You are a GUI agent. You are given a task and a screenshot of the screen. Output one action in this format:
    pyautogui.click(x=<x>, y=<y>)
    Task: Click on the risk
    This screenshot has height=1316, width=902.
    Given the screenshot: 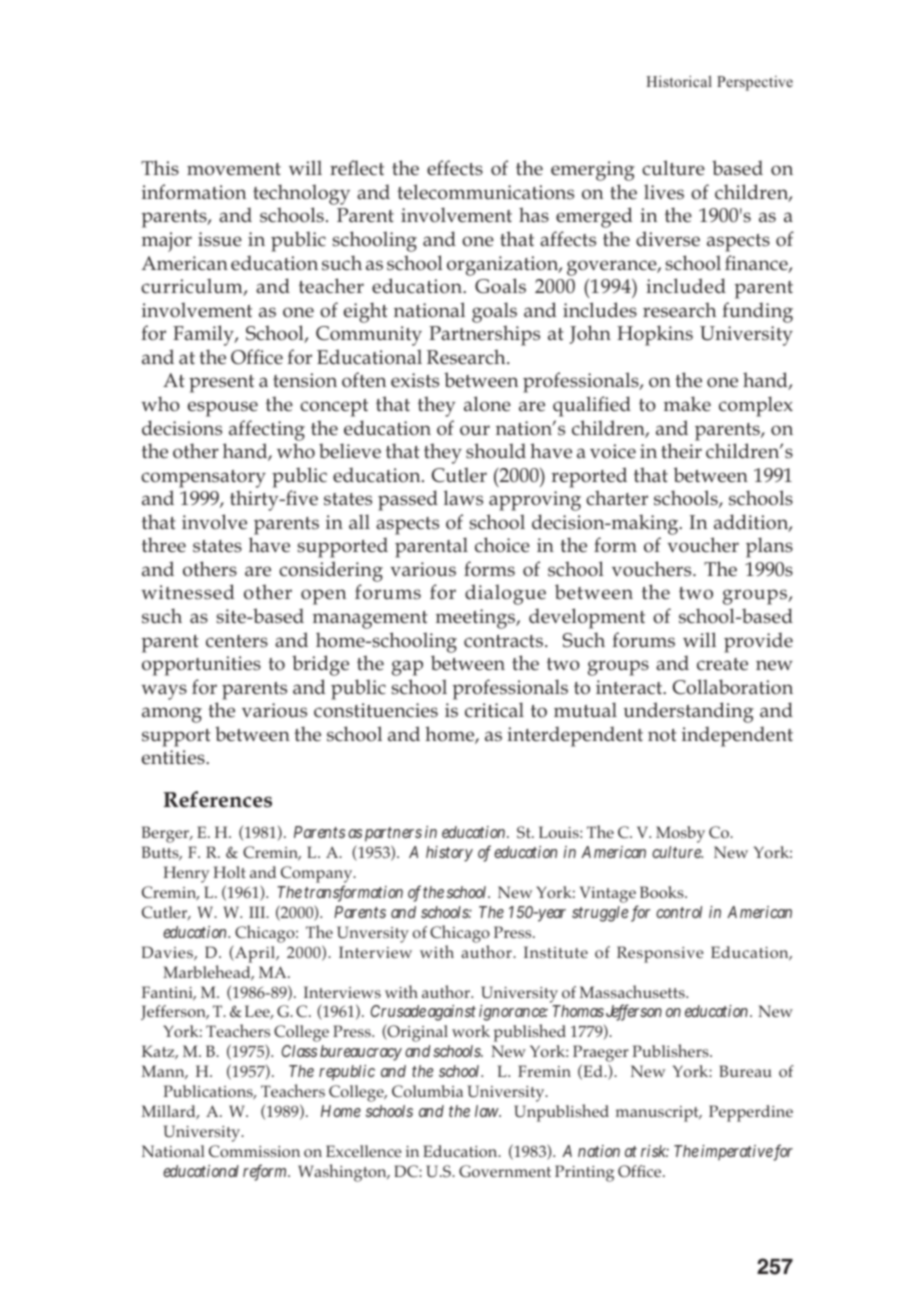 What is the action you would take?
    pyautogui.click(x=655, y=1151)
